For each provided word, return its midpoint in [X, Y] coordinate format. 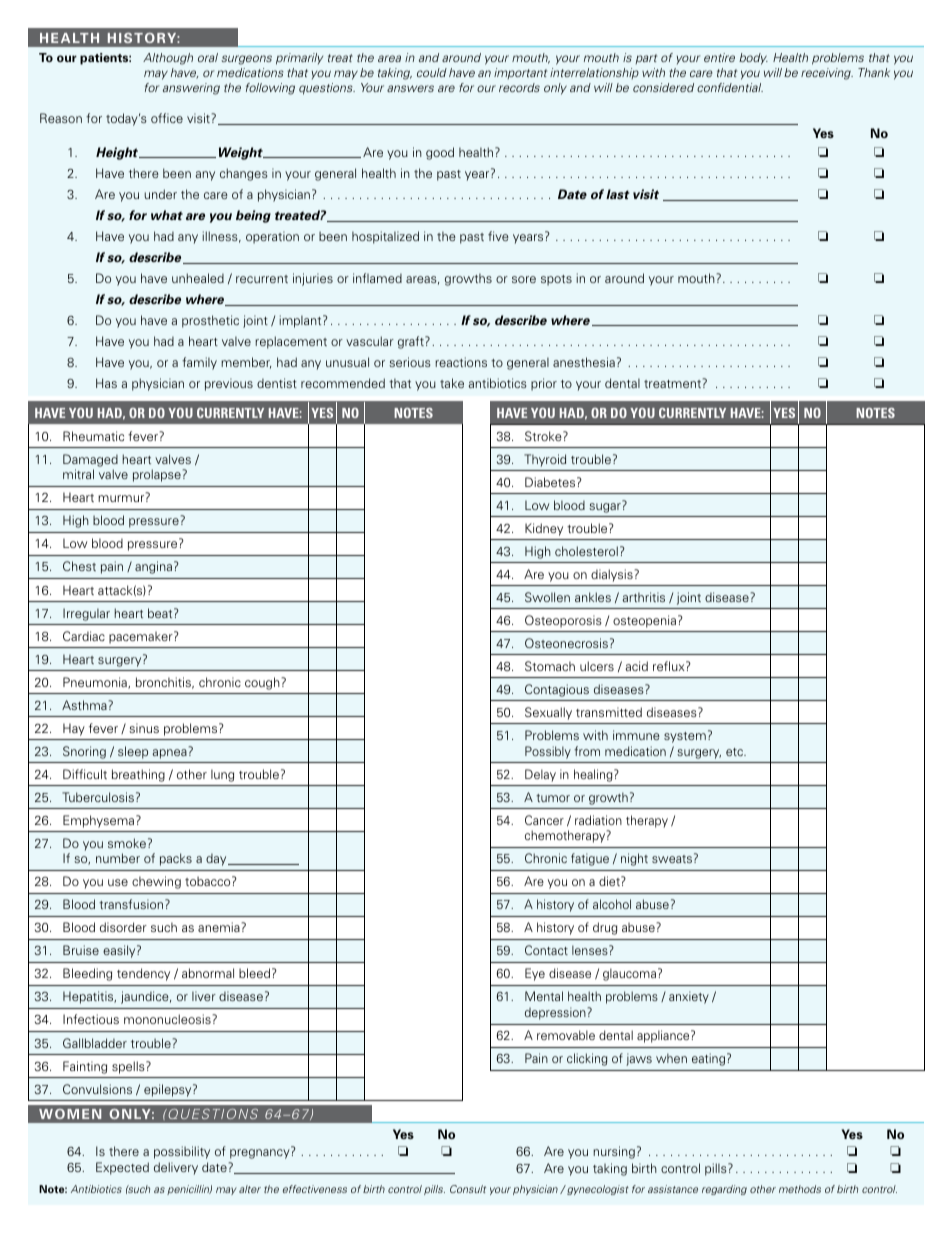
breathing [138, 775]
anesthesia [584, 362]
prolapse [157, 475]
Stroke [544, 436]
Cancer [544, 820]
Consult [468, 1189]
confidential [730, 87]
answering [191, 89]
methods [800, 1189]
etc [735, 752]
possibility [182, 1152]
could [432, 72]
